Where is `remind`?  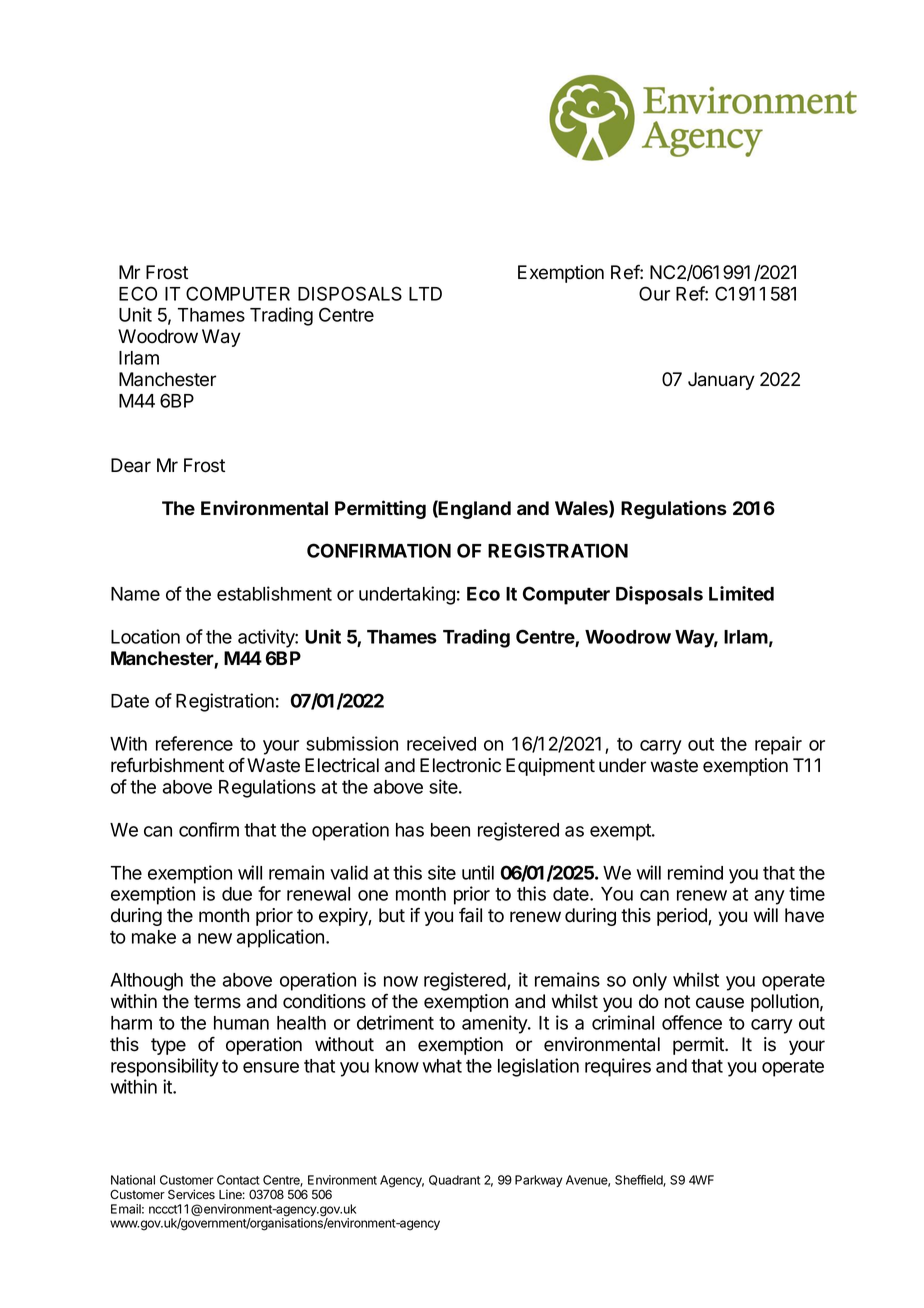 remind is located at coordinates (695, 872).
